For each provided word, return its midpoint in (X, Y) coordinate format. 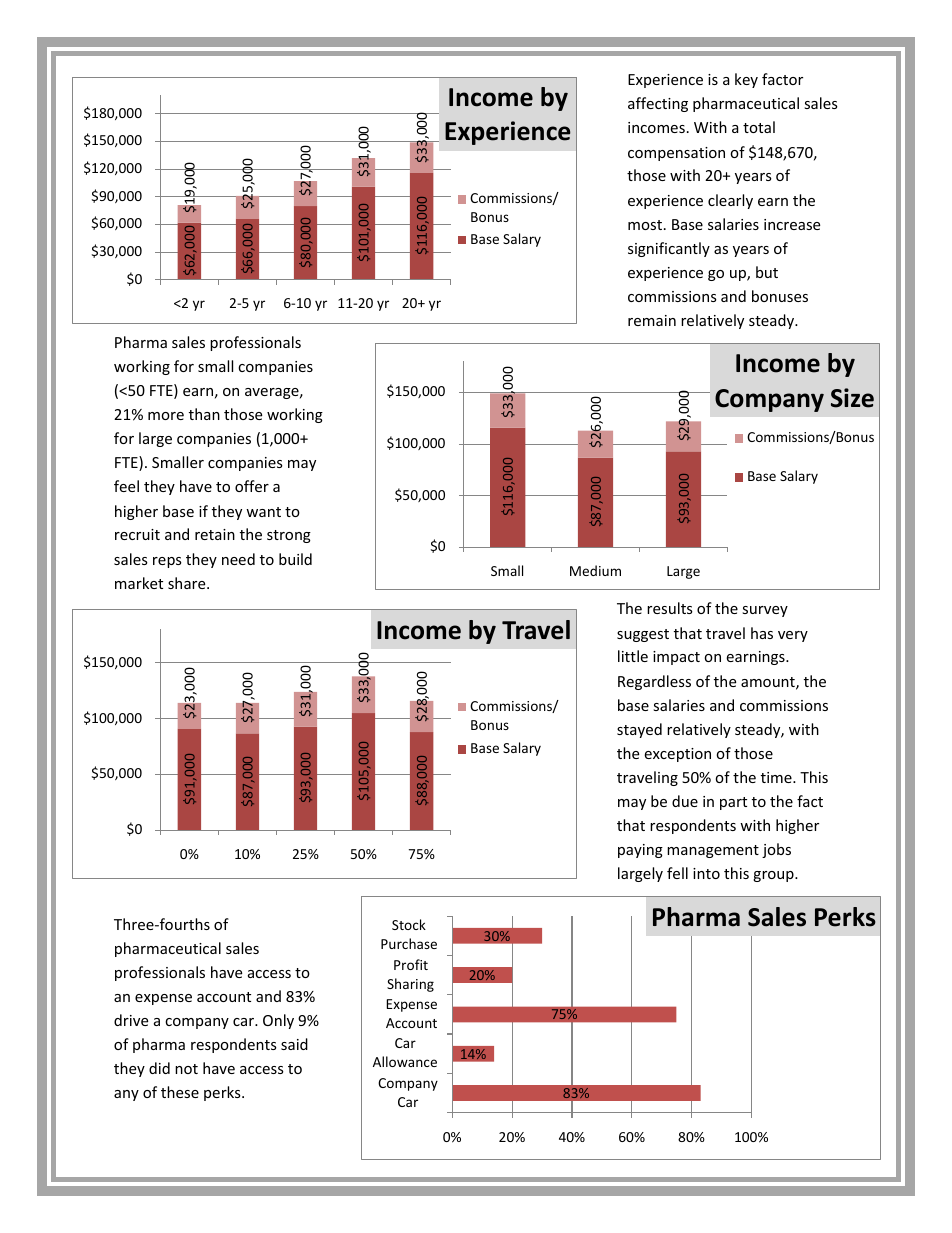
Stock (409, 924)
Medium (595, 570)
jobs (776, 850)
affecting (658, 104)
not (186, 1069)
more (166, 416)
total (759, 127)
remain (652, 320)
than (204, 414)
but (767, 272)
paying (640, 851)
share (188, 583)
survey (765, 611)
